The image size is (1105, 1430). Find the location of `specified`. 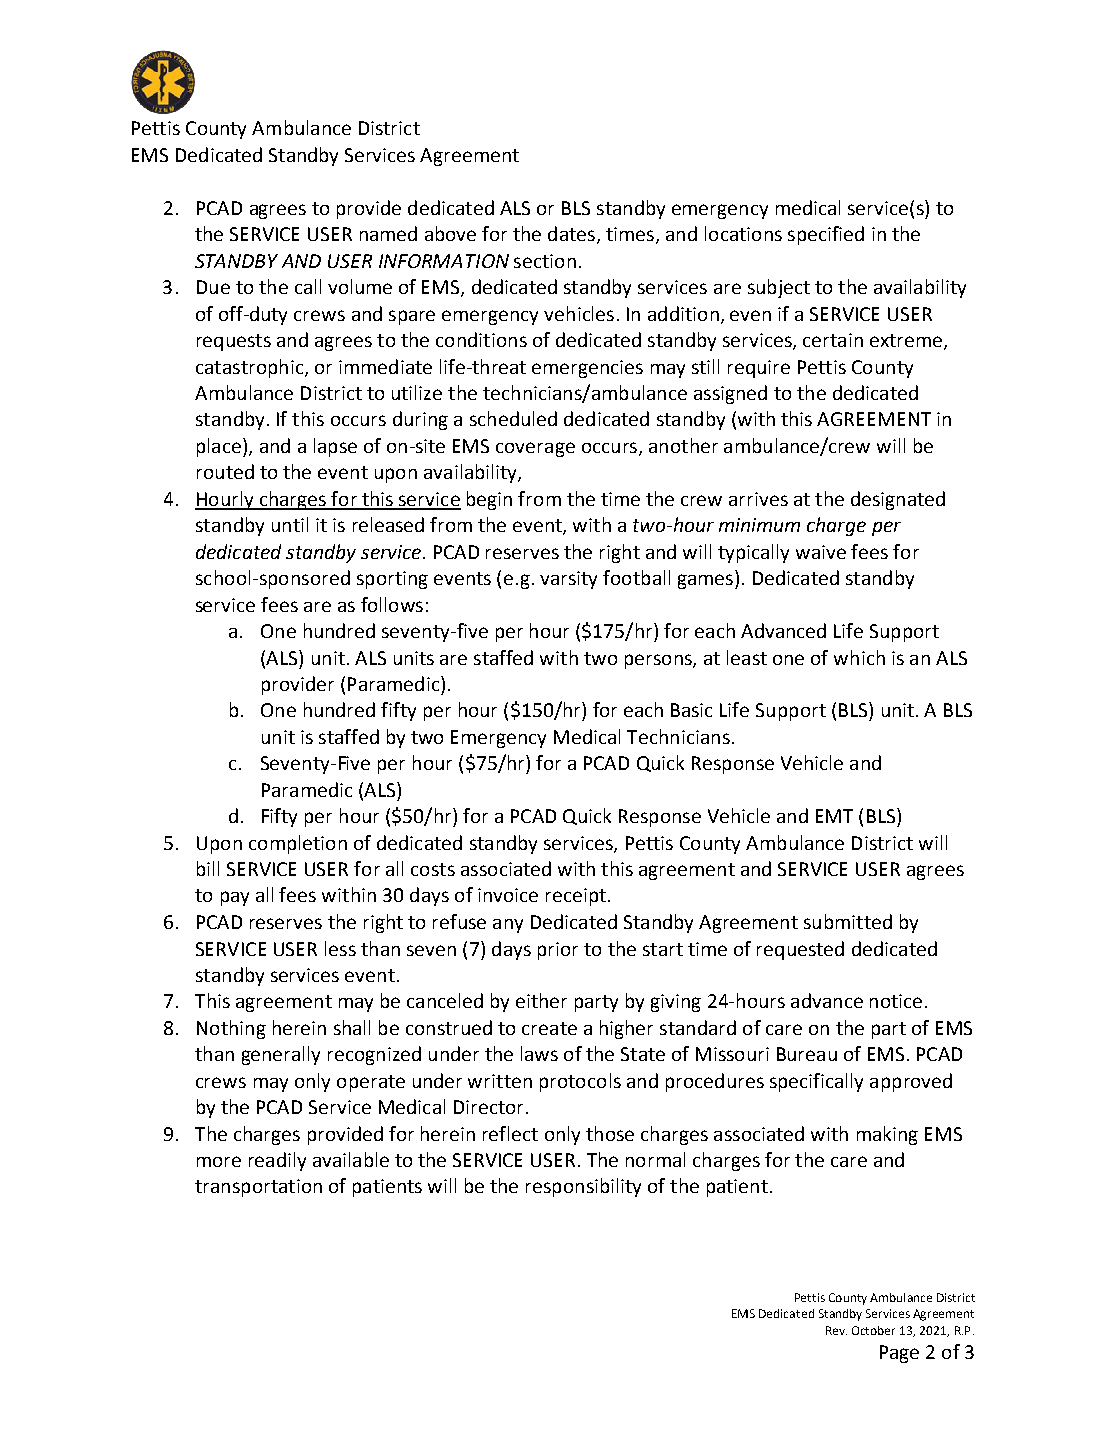

specified is located at coordinates (826, 235).
